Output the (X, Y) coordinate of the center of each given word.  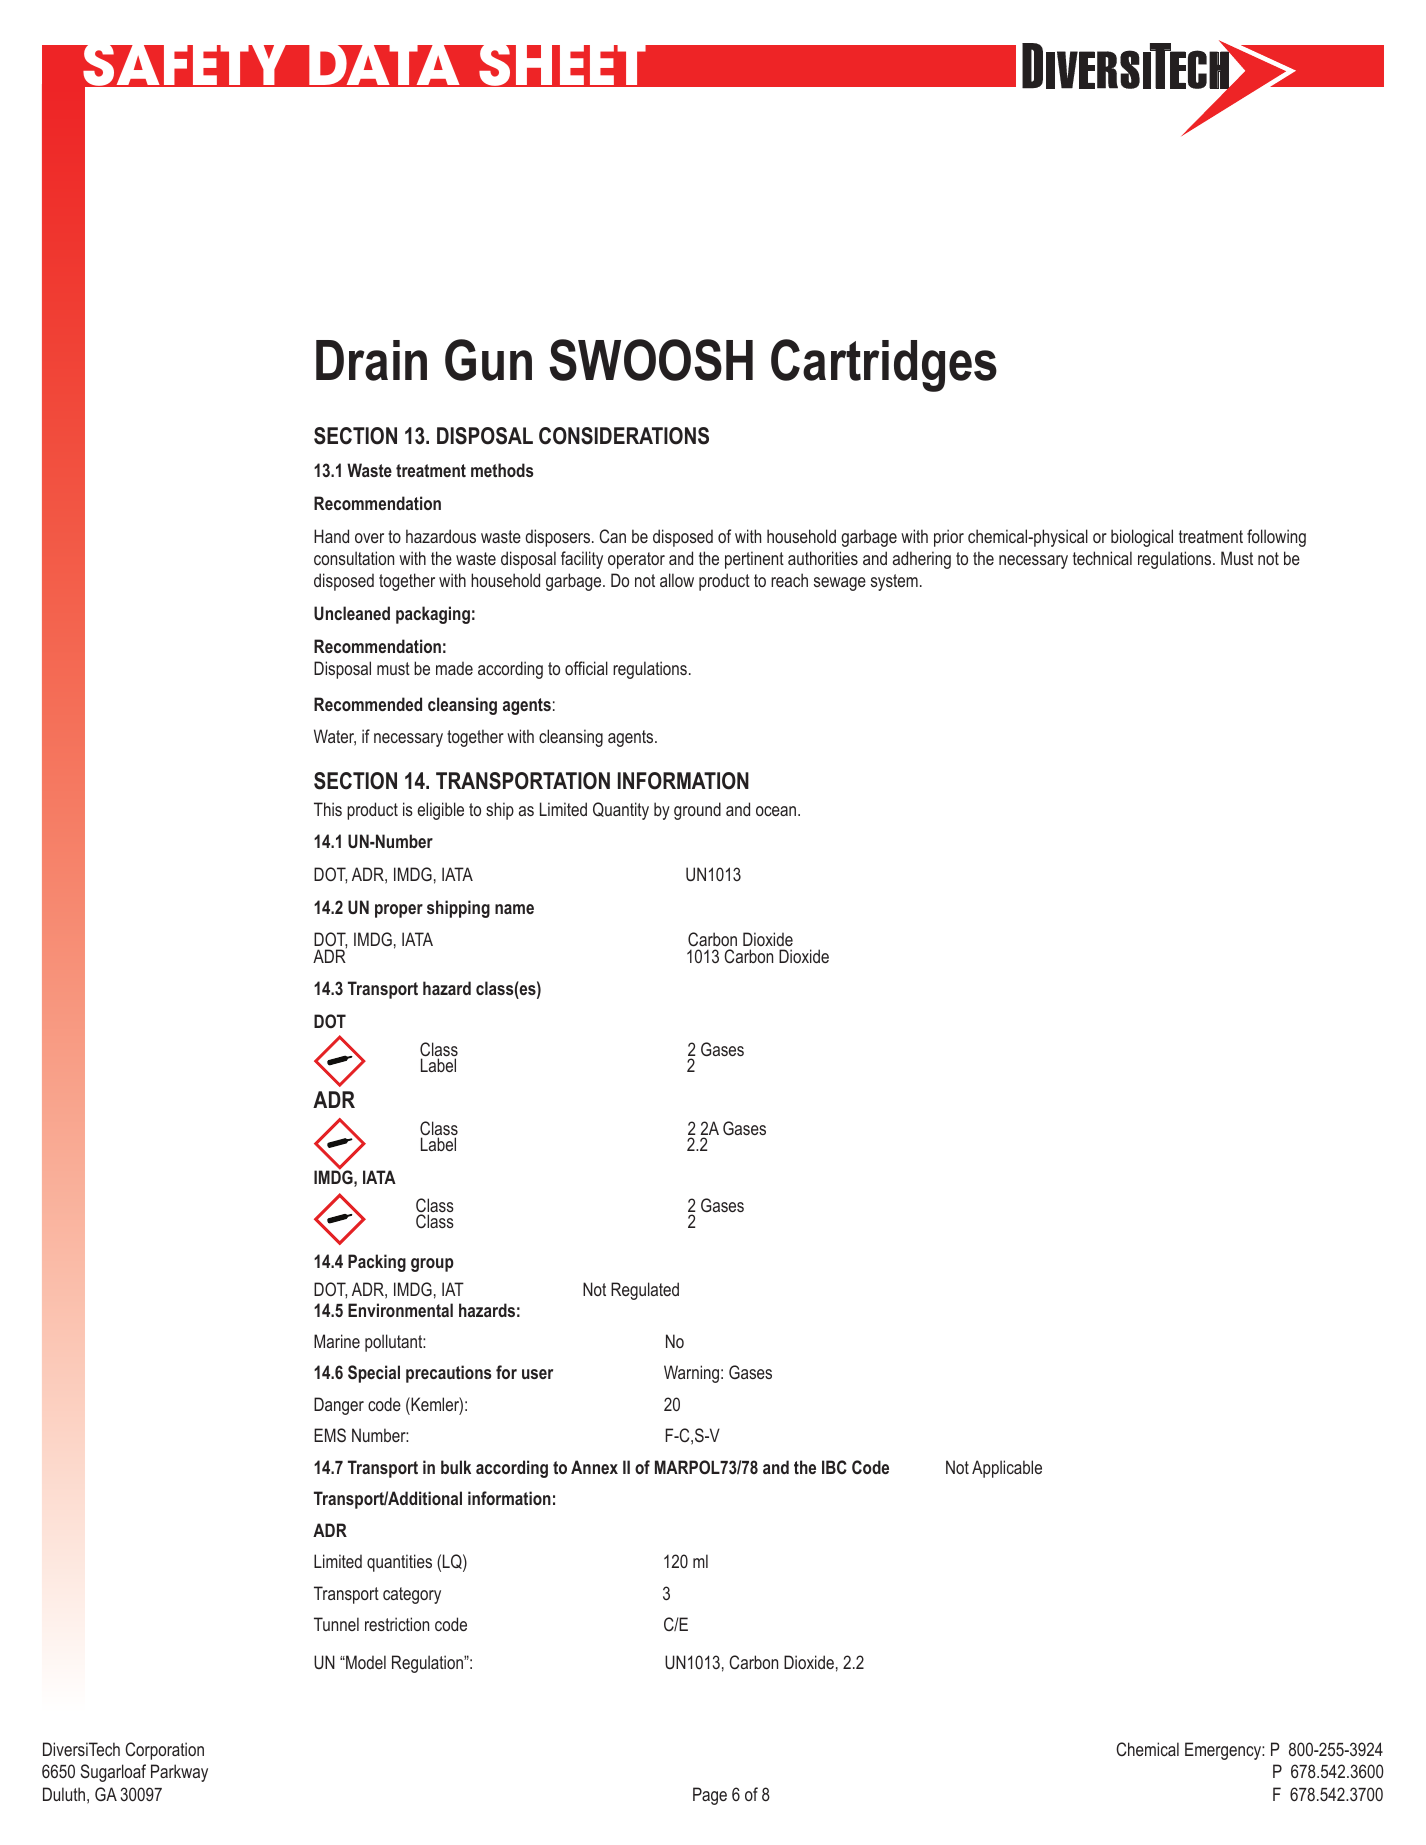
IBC (834, 1467)
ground (697, 811)
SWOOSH (651, 360)
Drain (371, 360)
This (328, 809)
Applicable (1007, 1469)
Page (710, 1796)
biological (1142, 538)
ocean (777, 811)
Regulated (645, 1291)
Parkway (179, 1773)
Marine (337, 1341)
